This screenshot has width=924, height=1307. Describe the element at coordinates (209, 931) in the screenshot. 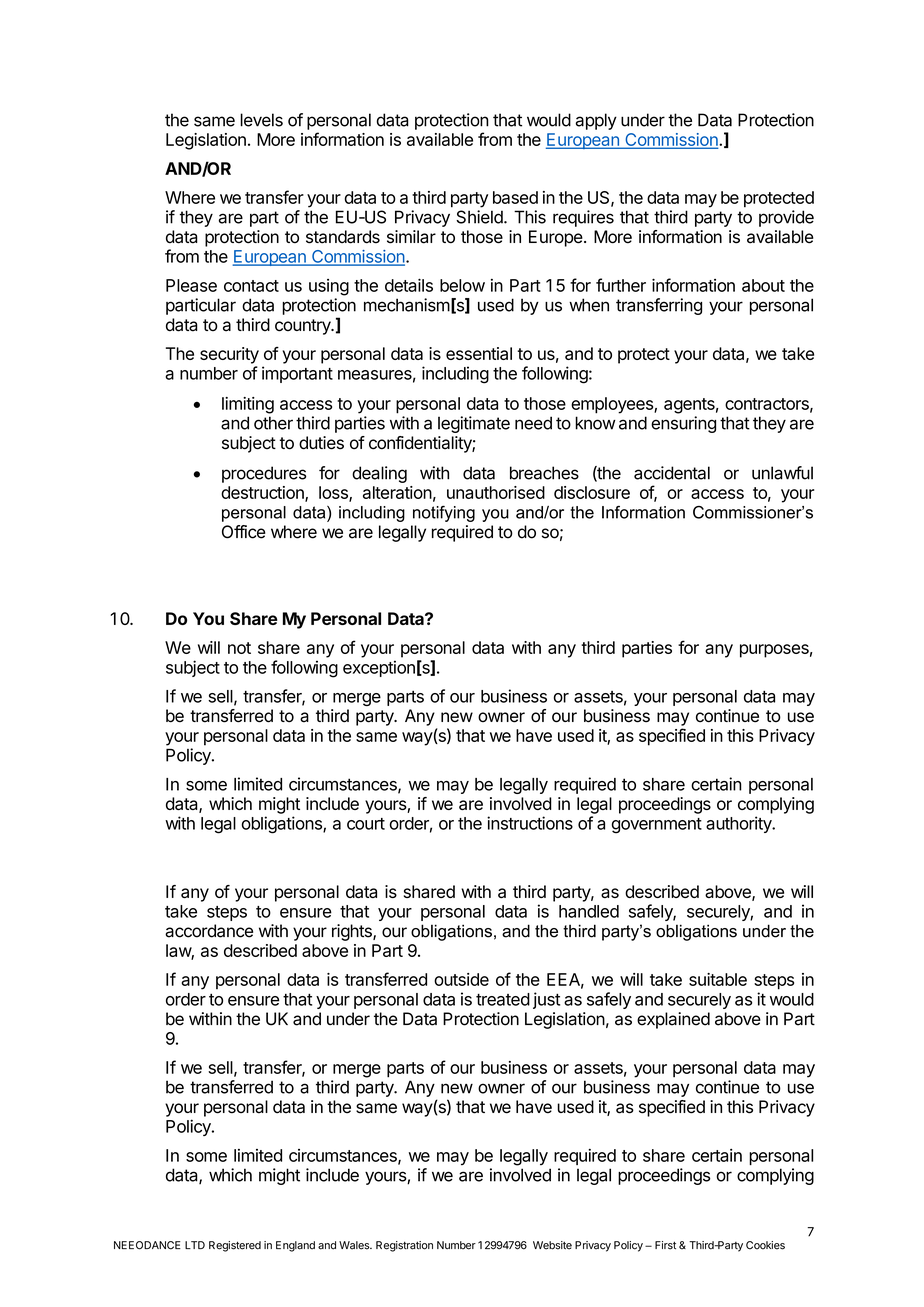

I see `accordance` at that location.
